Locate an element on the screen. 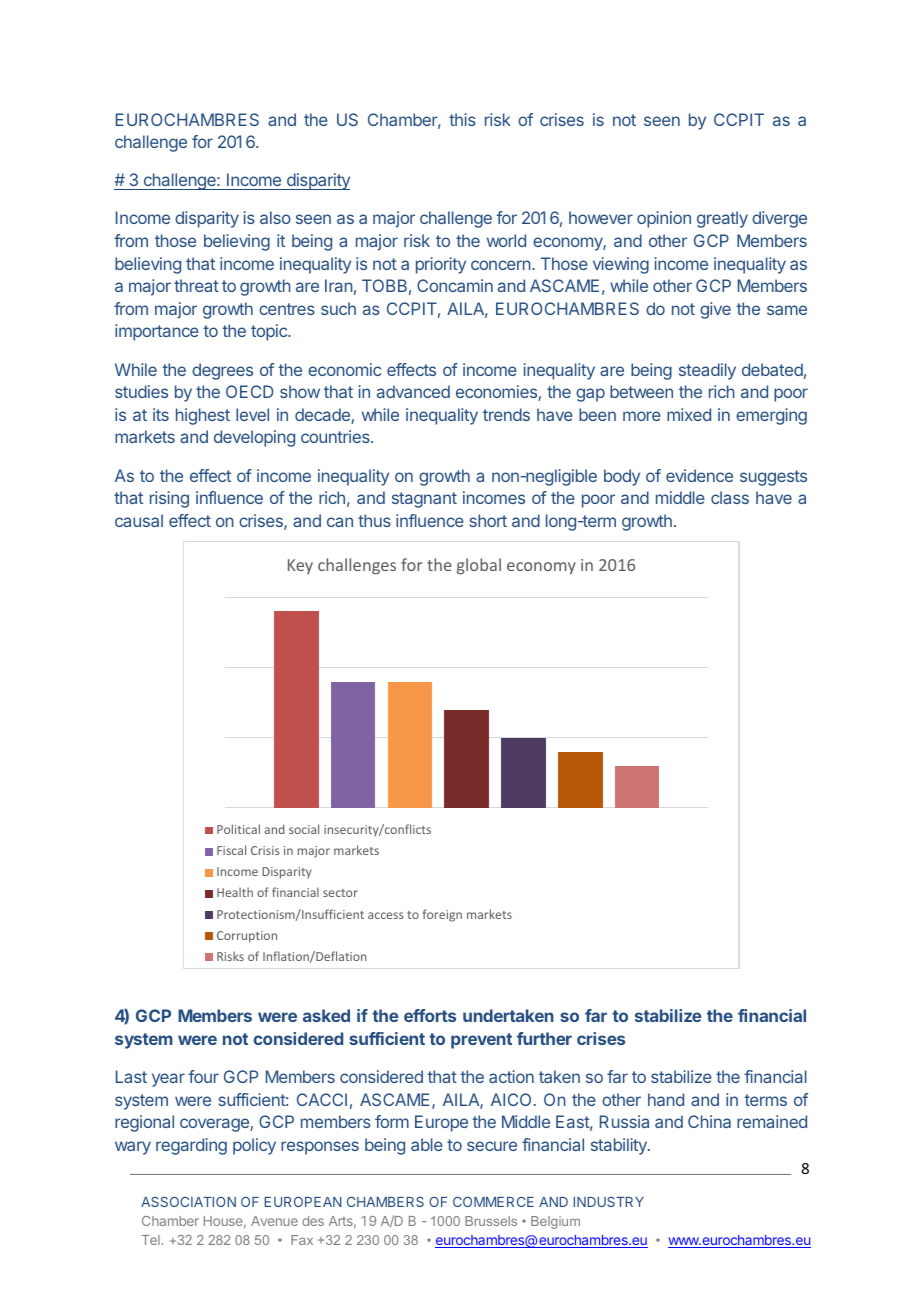 The image size is (924, 1308). global is located at coordinates (479, 566).
